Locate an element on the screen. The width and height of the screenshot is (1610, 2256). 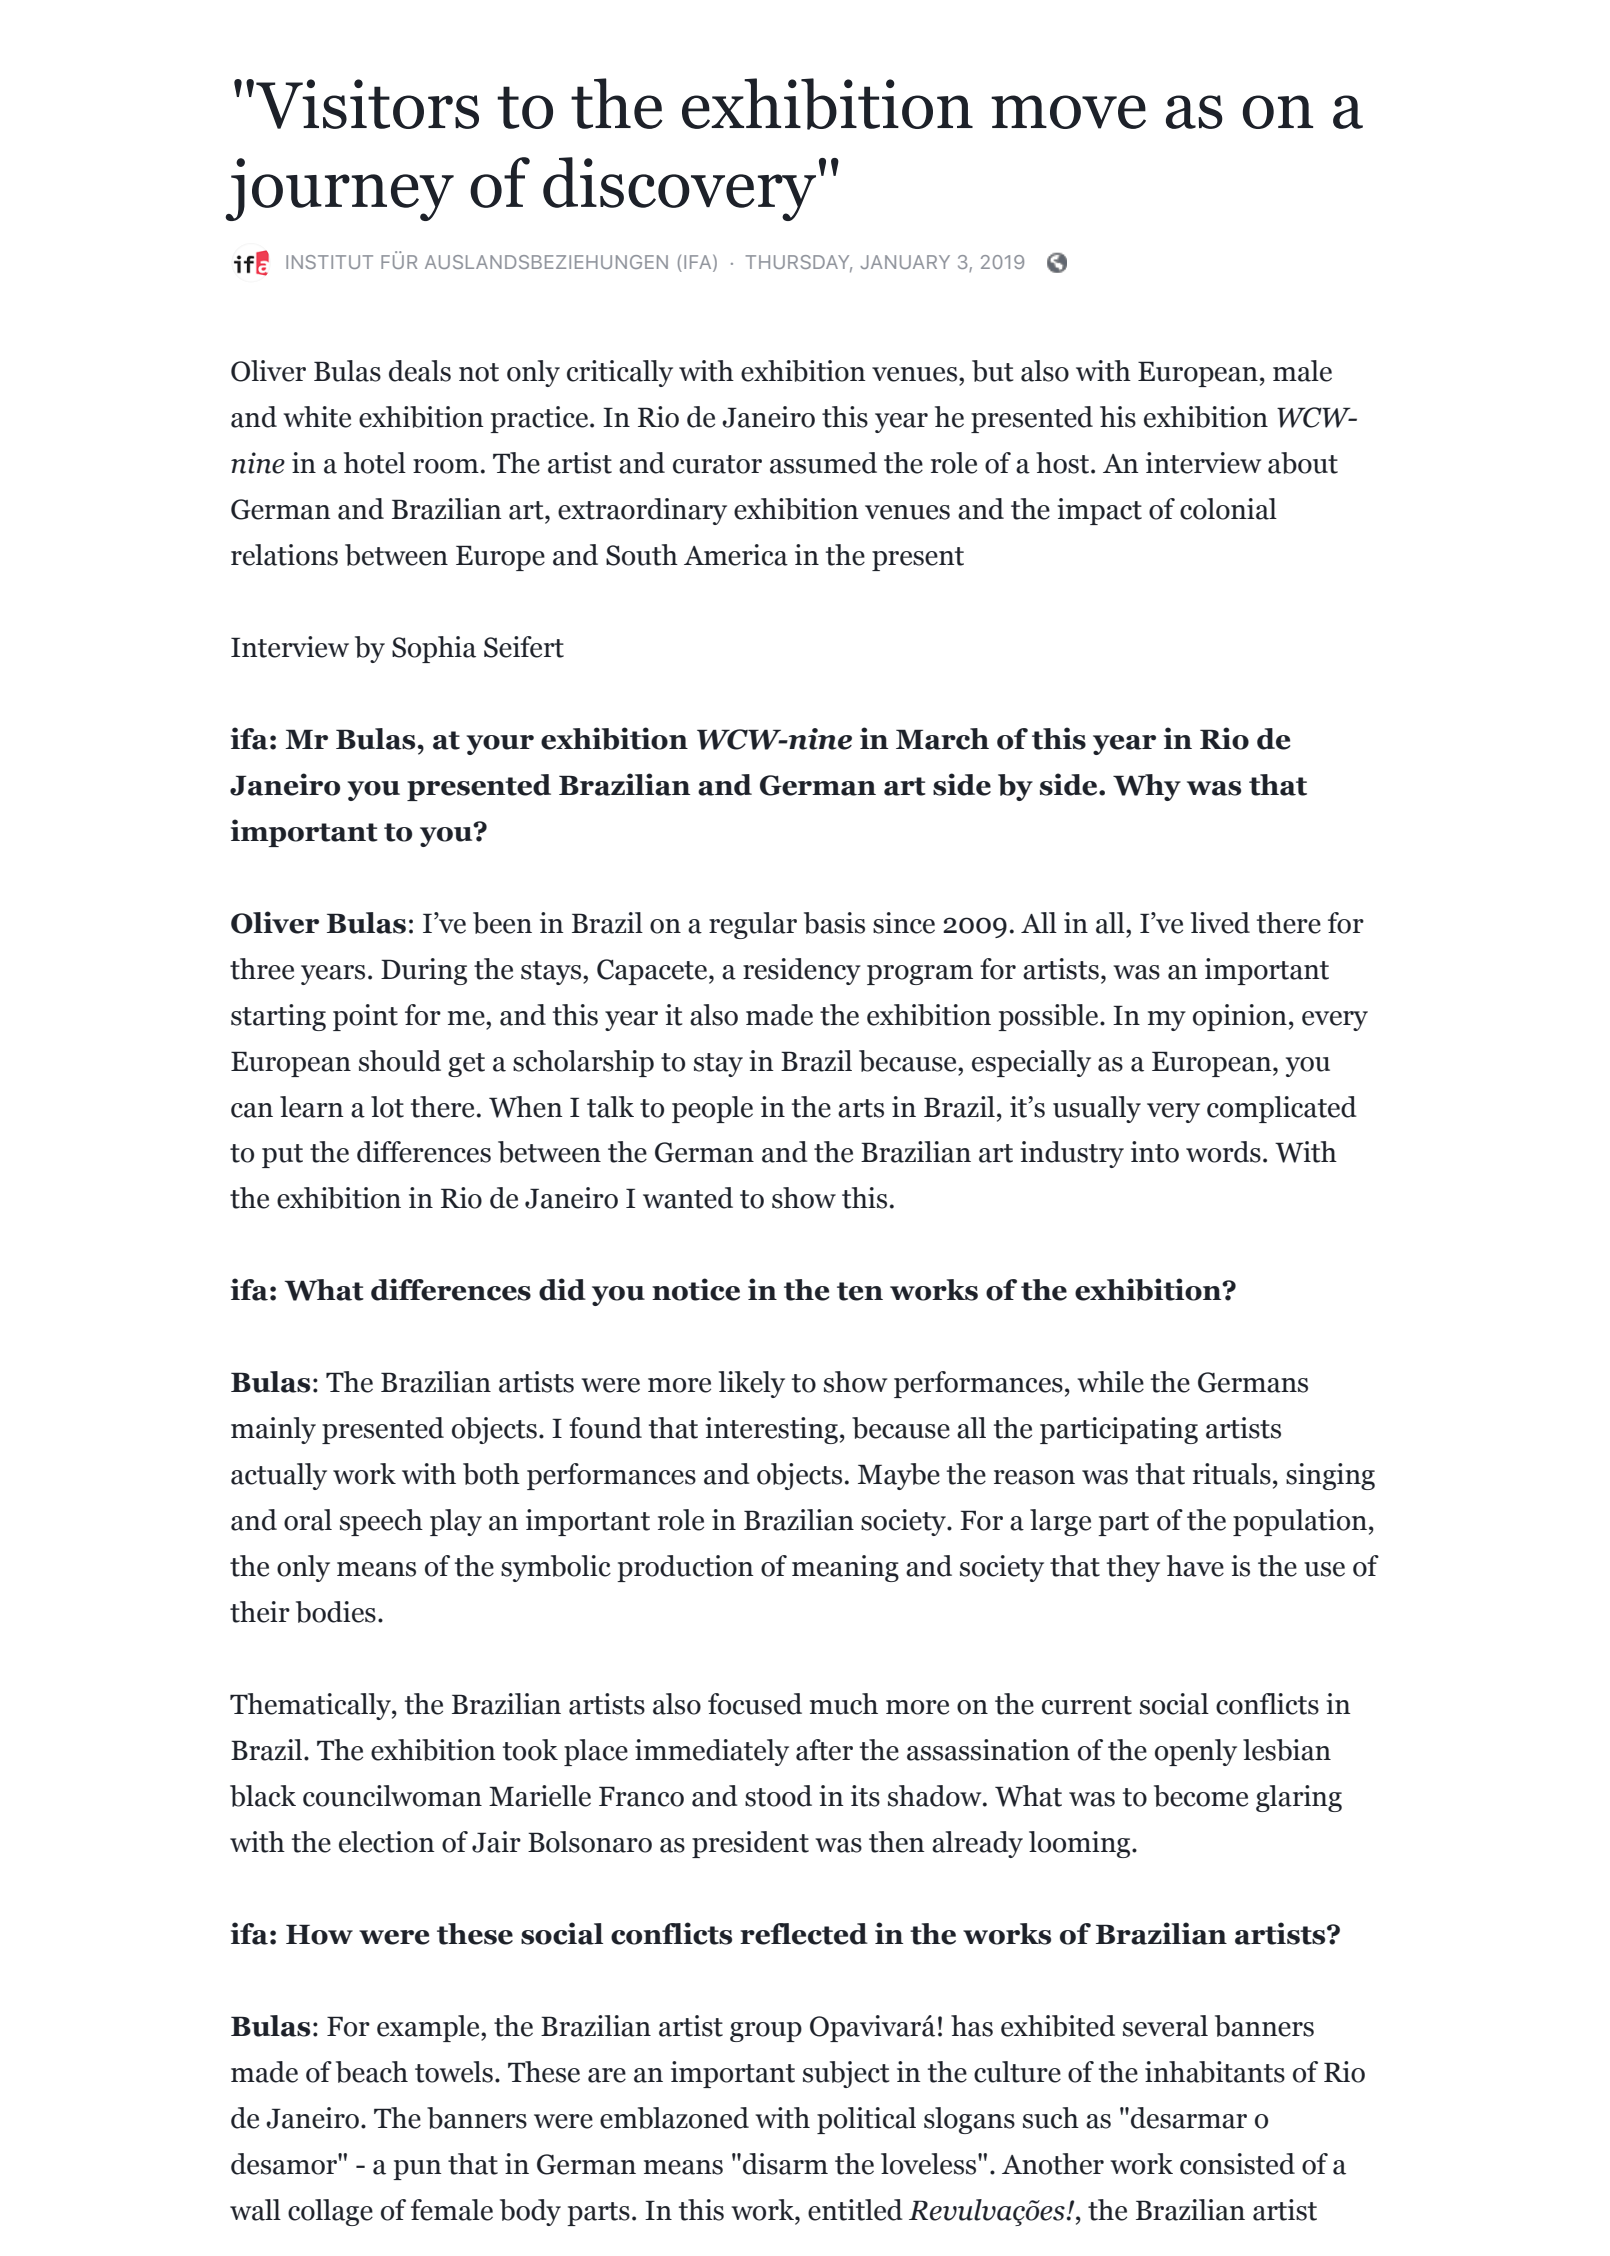
move is located at coordinates (1068, 112).
